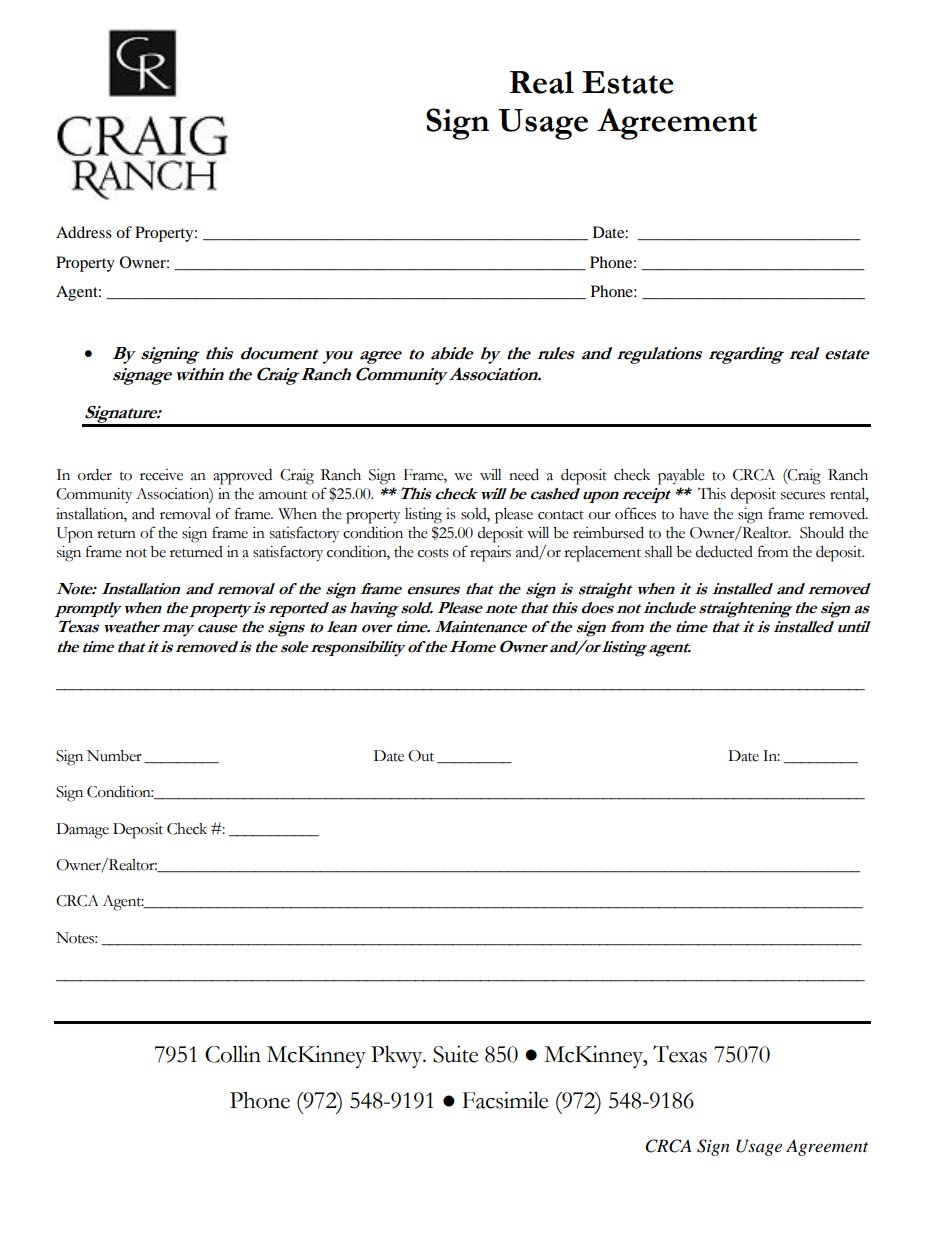  What do you see at coordinates (561, 515) in the page?
I see `contact` at bounding box center [561, 515].
